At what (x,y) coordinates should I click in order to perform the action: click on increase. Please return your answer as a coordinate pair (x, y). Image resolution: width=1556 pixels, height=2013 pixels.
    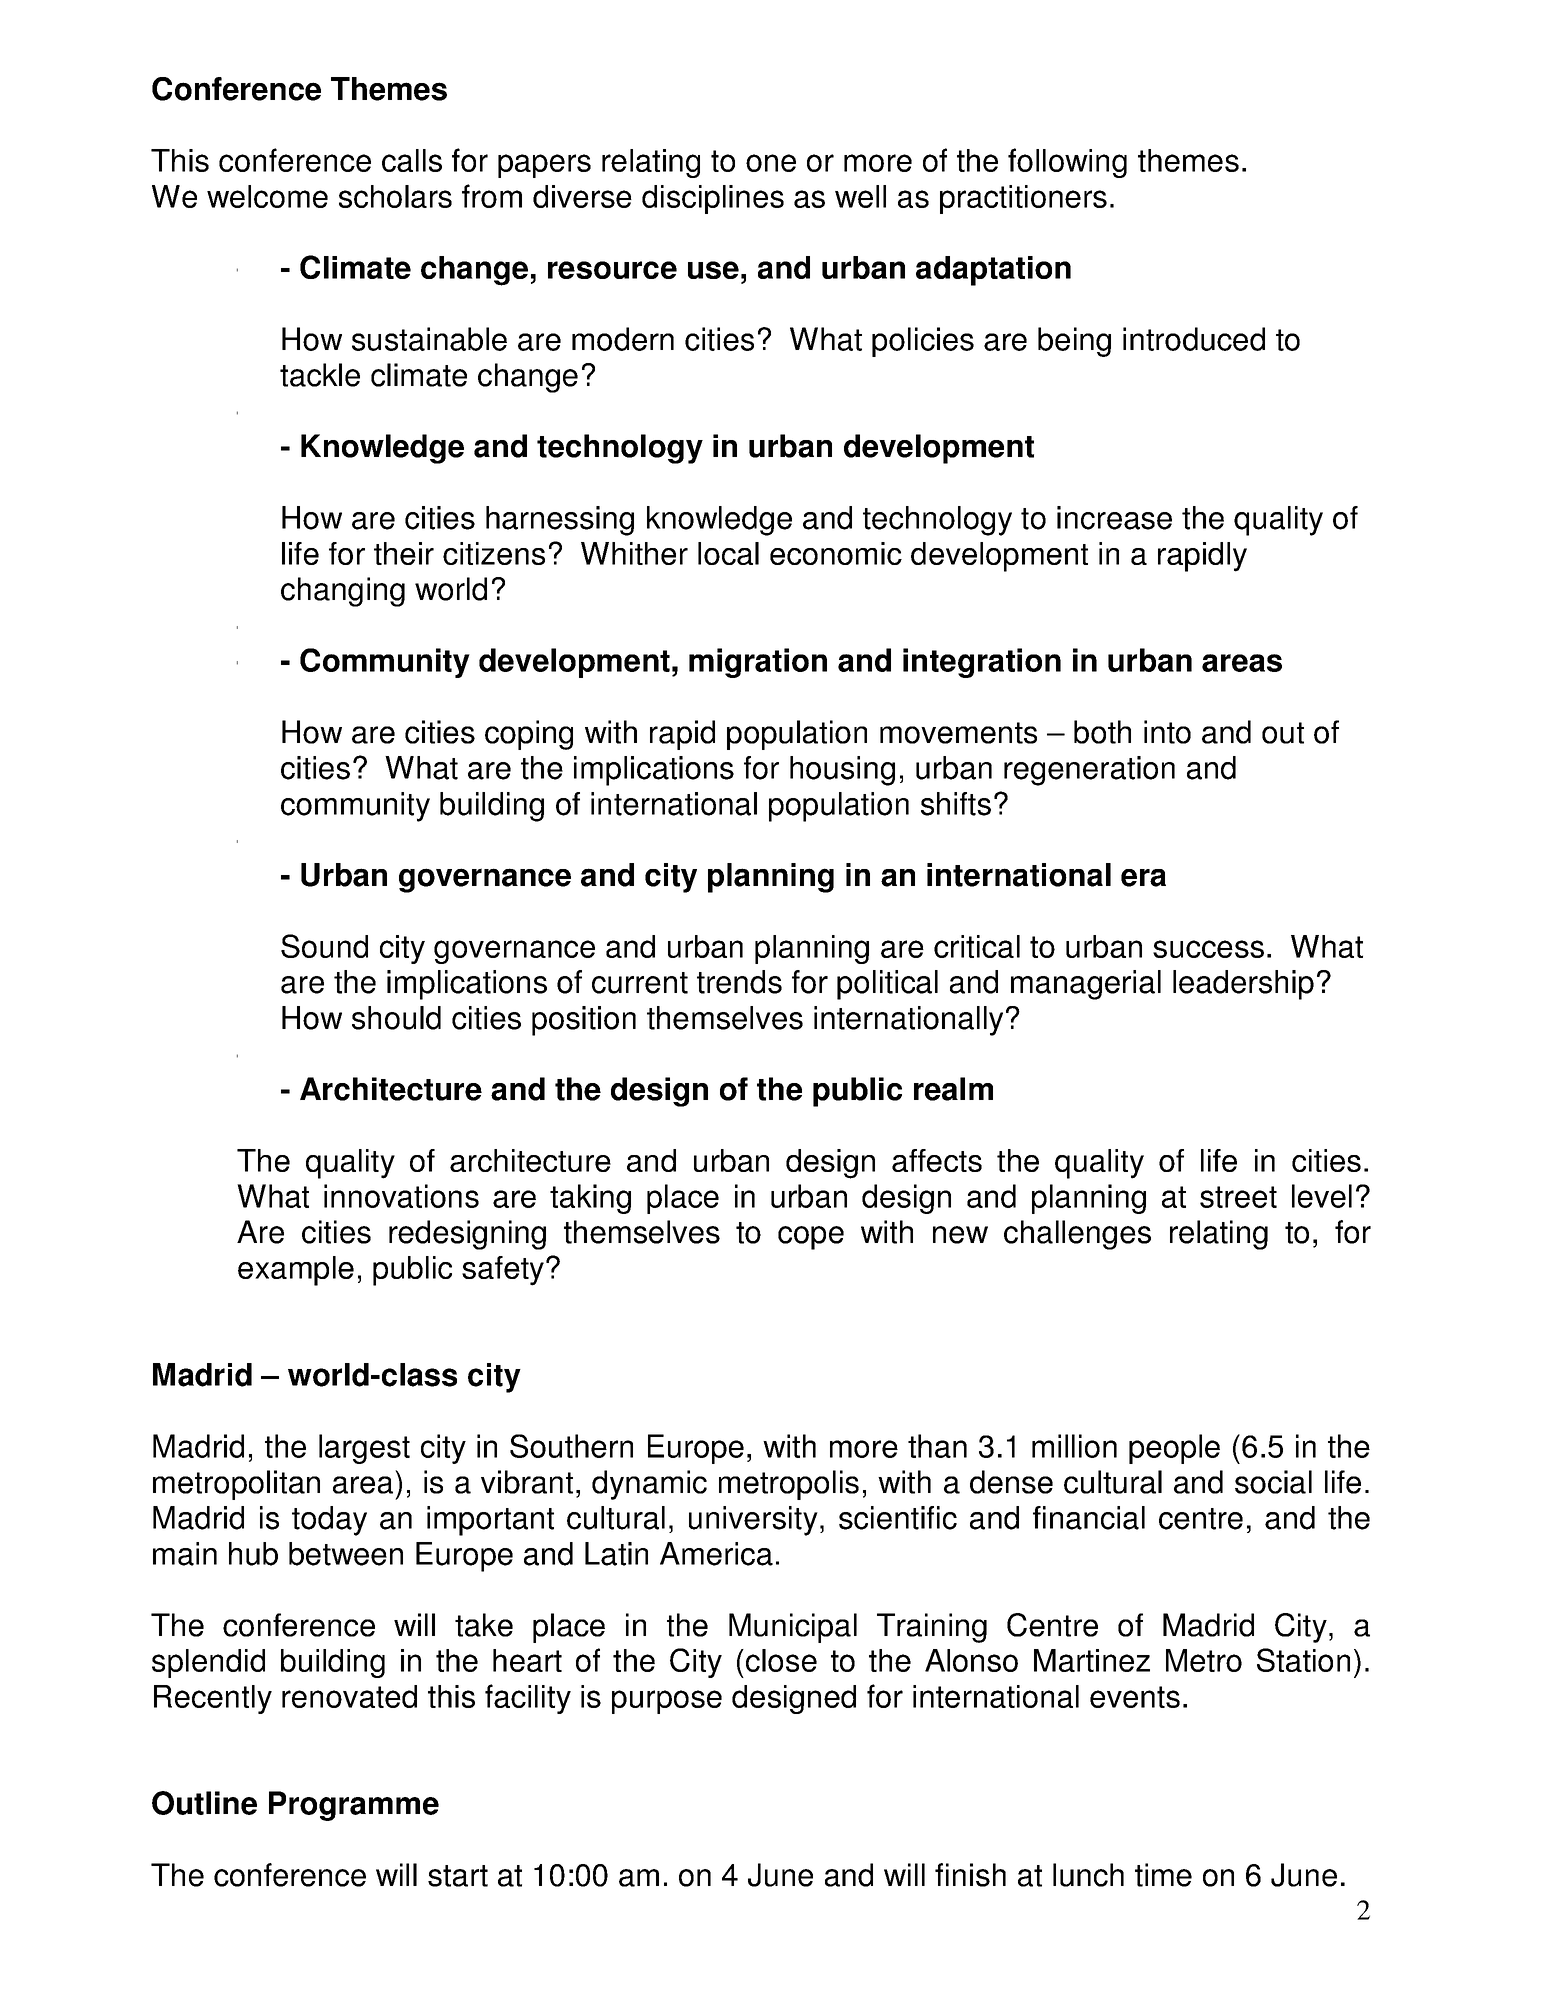
    Looking at the image, I should click on (1114, 518).
